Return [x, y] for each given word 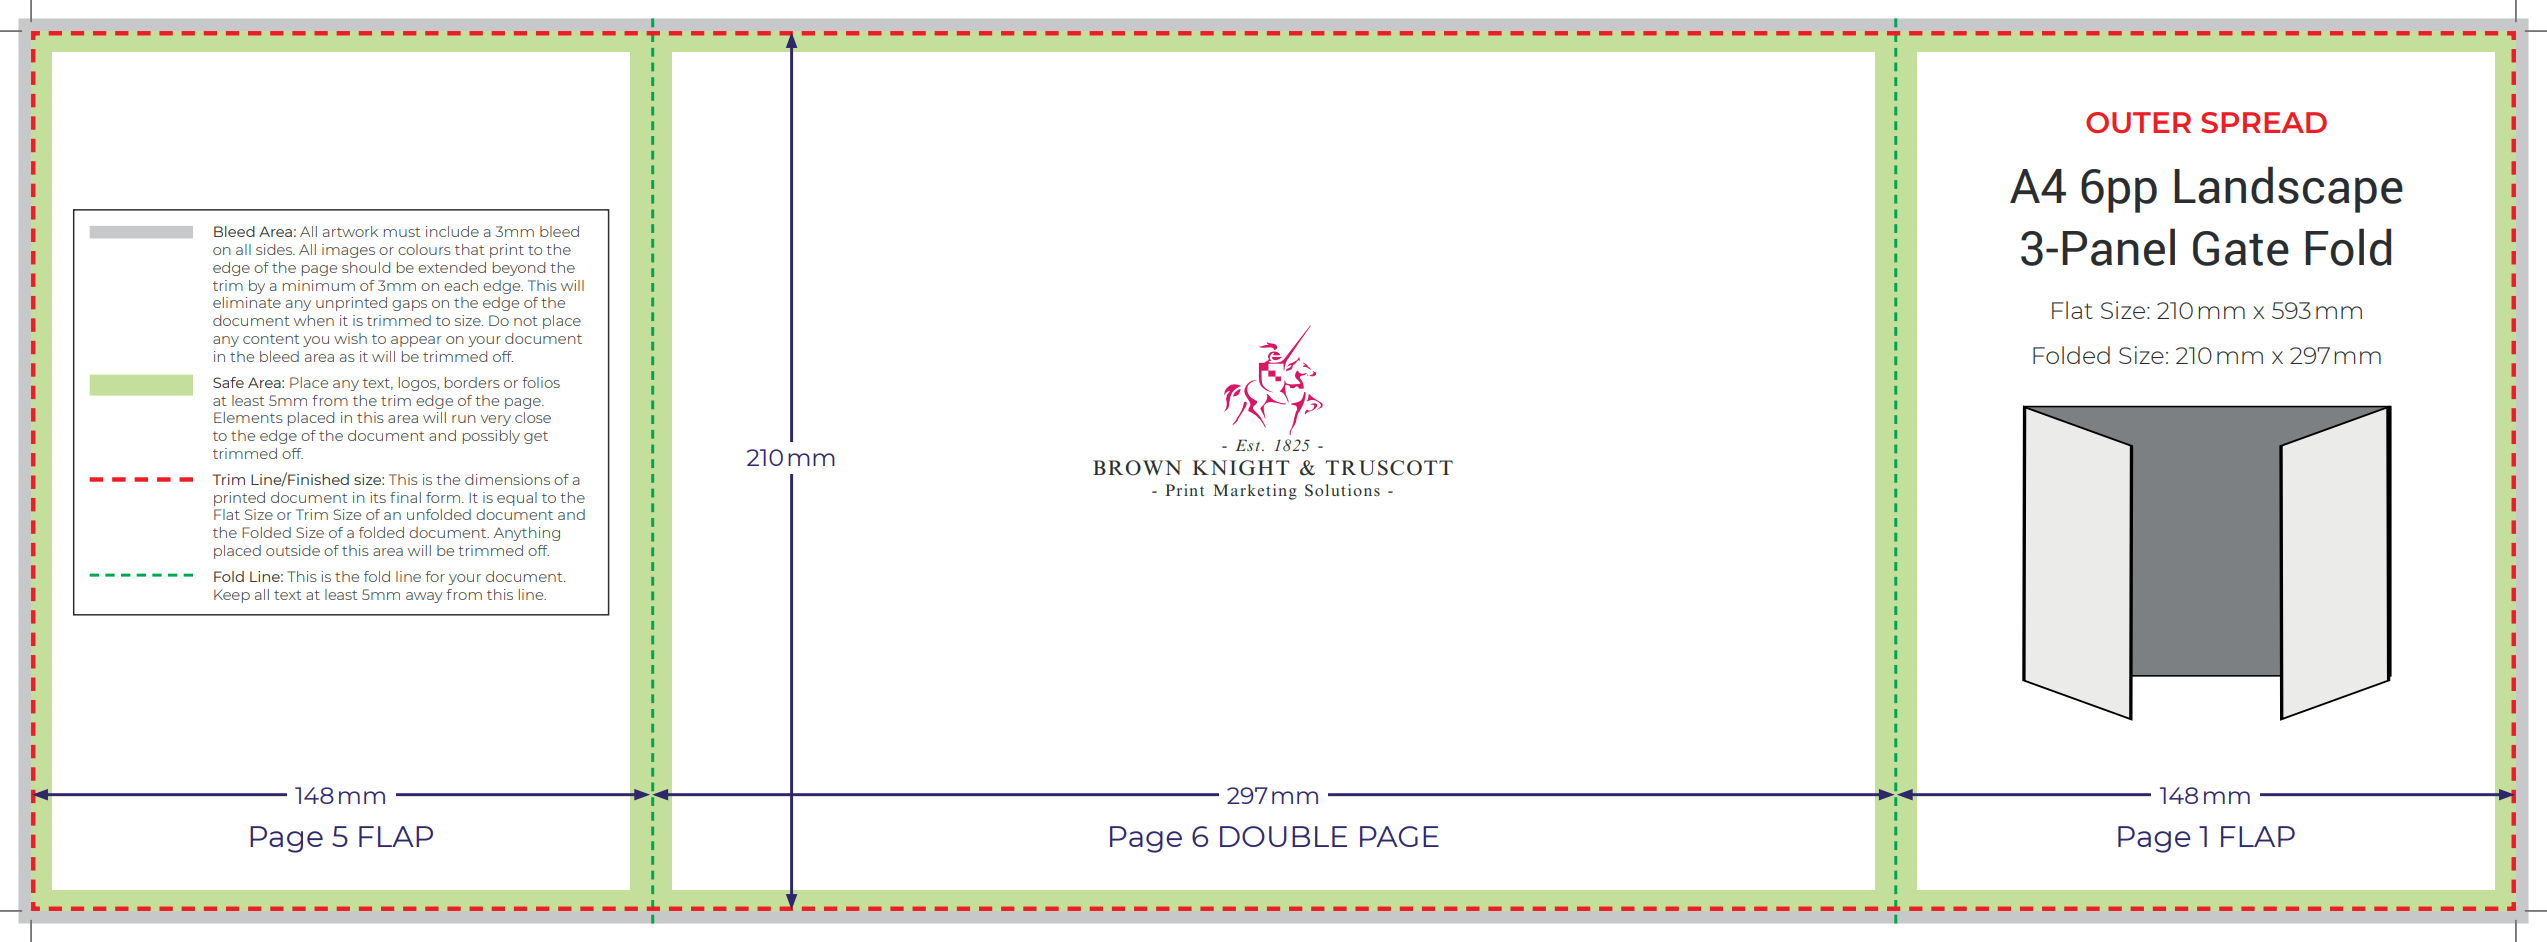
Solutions [1342, 490]
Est [1249, 445]
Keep [232, 596]
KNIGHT [1241, 468]
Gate [2241, 248]
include [452, 231]
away [424, 597]
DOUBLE [1283, 836]
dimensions [507, 479]
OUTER [2138, 122]
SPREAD [2264, 122]
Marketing [1255, 492]
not [526, 321]
